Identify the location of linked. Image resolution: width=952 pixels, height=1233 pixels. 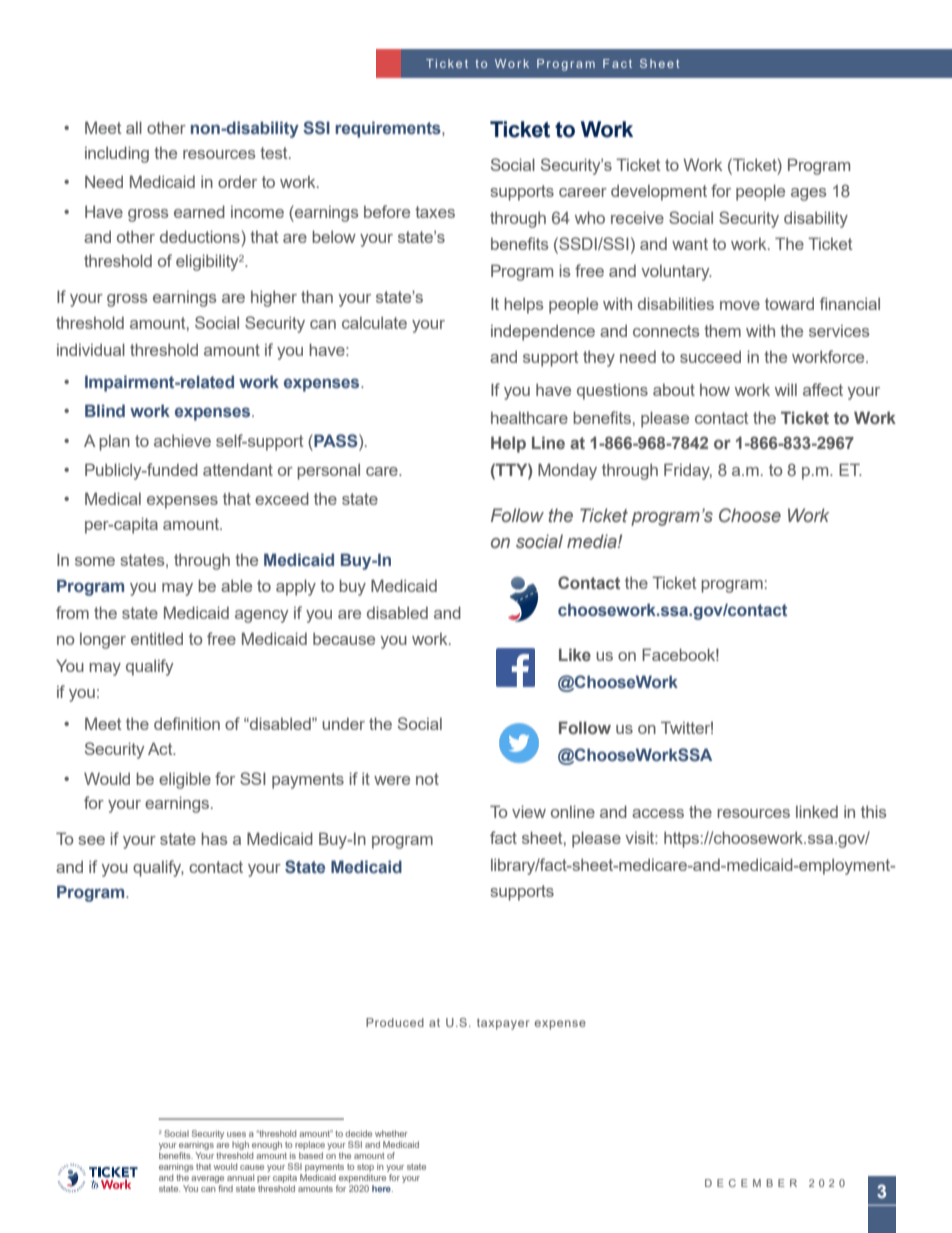
(817, 811).
